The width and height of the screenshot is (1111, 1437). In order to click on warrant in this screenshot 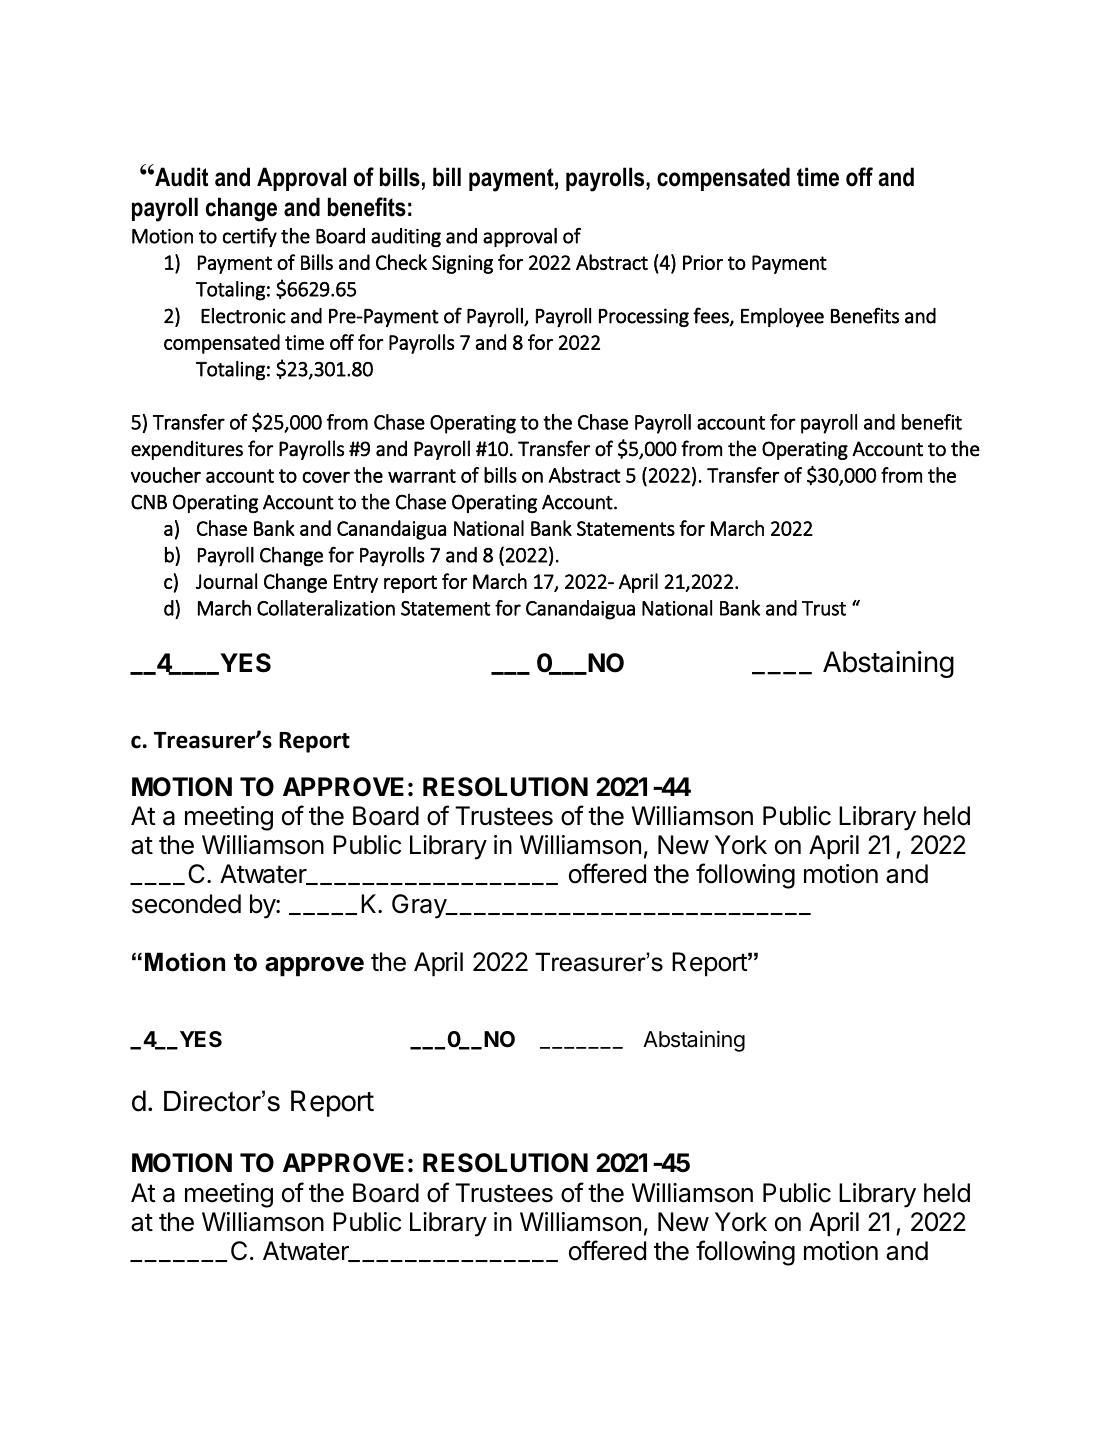, I will do `click(422, 476)`.
